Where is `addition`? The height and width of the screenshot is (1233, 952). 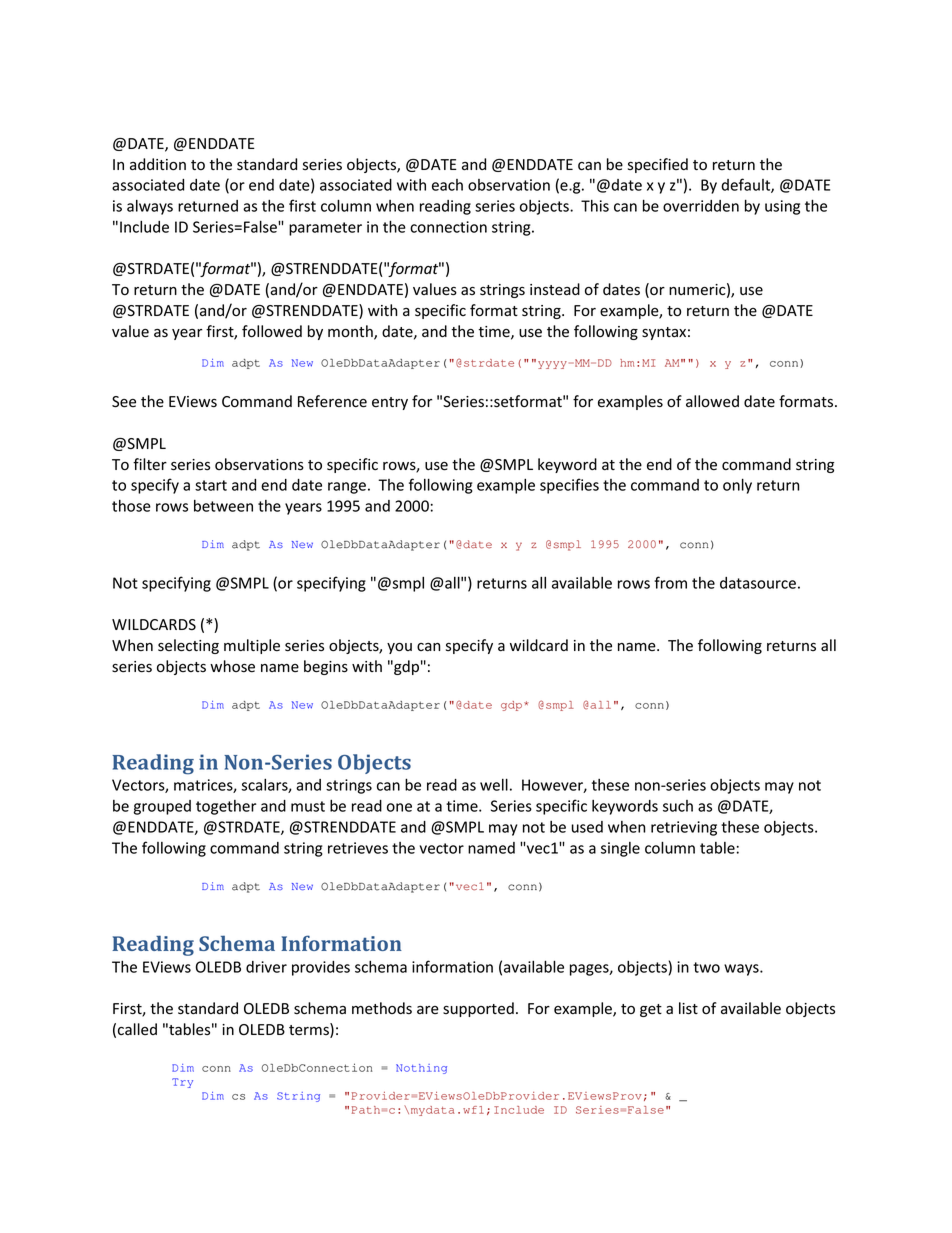
addition is located at coordinates (158, 164).
